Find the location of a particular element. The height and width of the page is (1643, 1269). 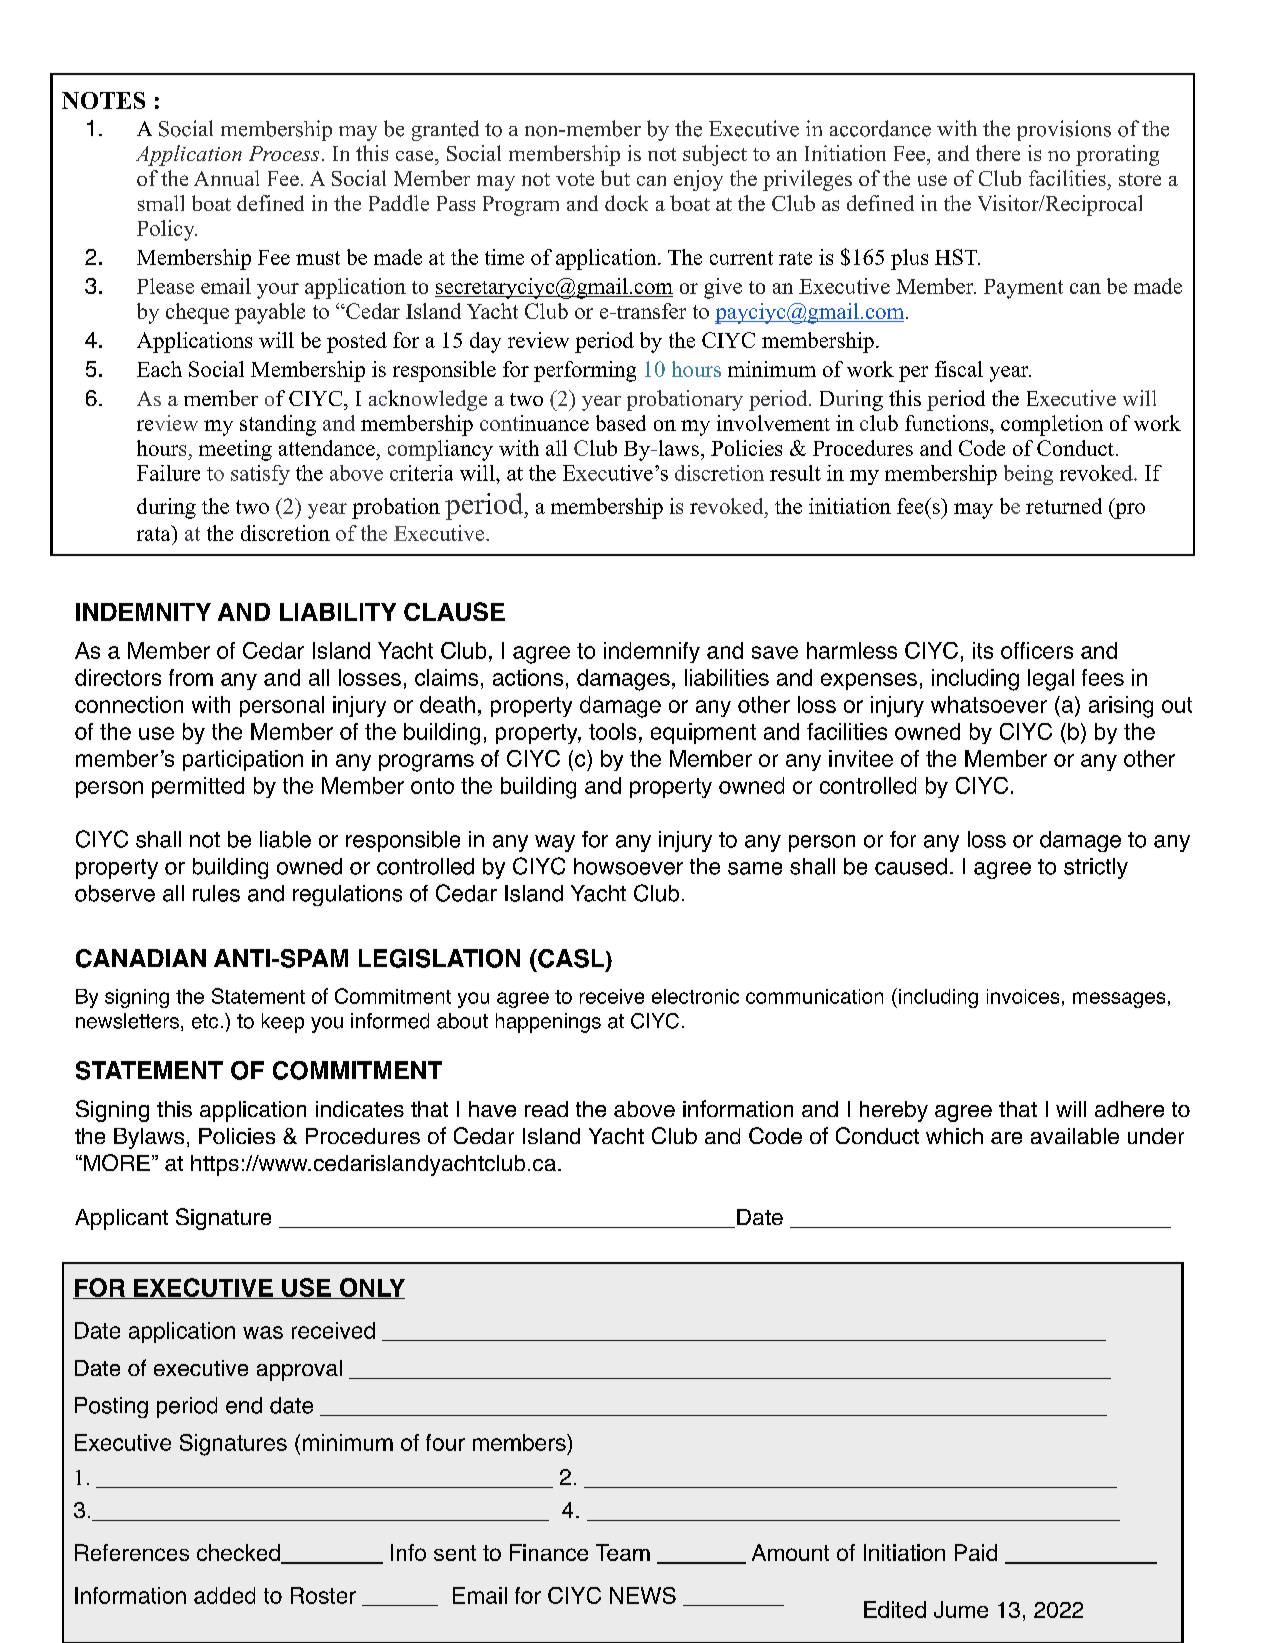

Team is located at coordinates (623, 1552).
